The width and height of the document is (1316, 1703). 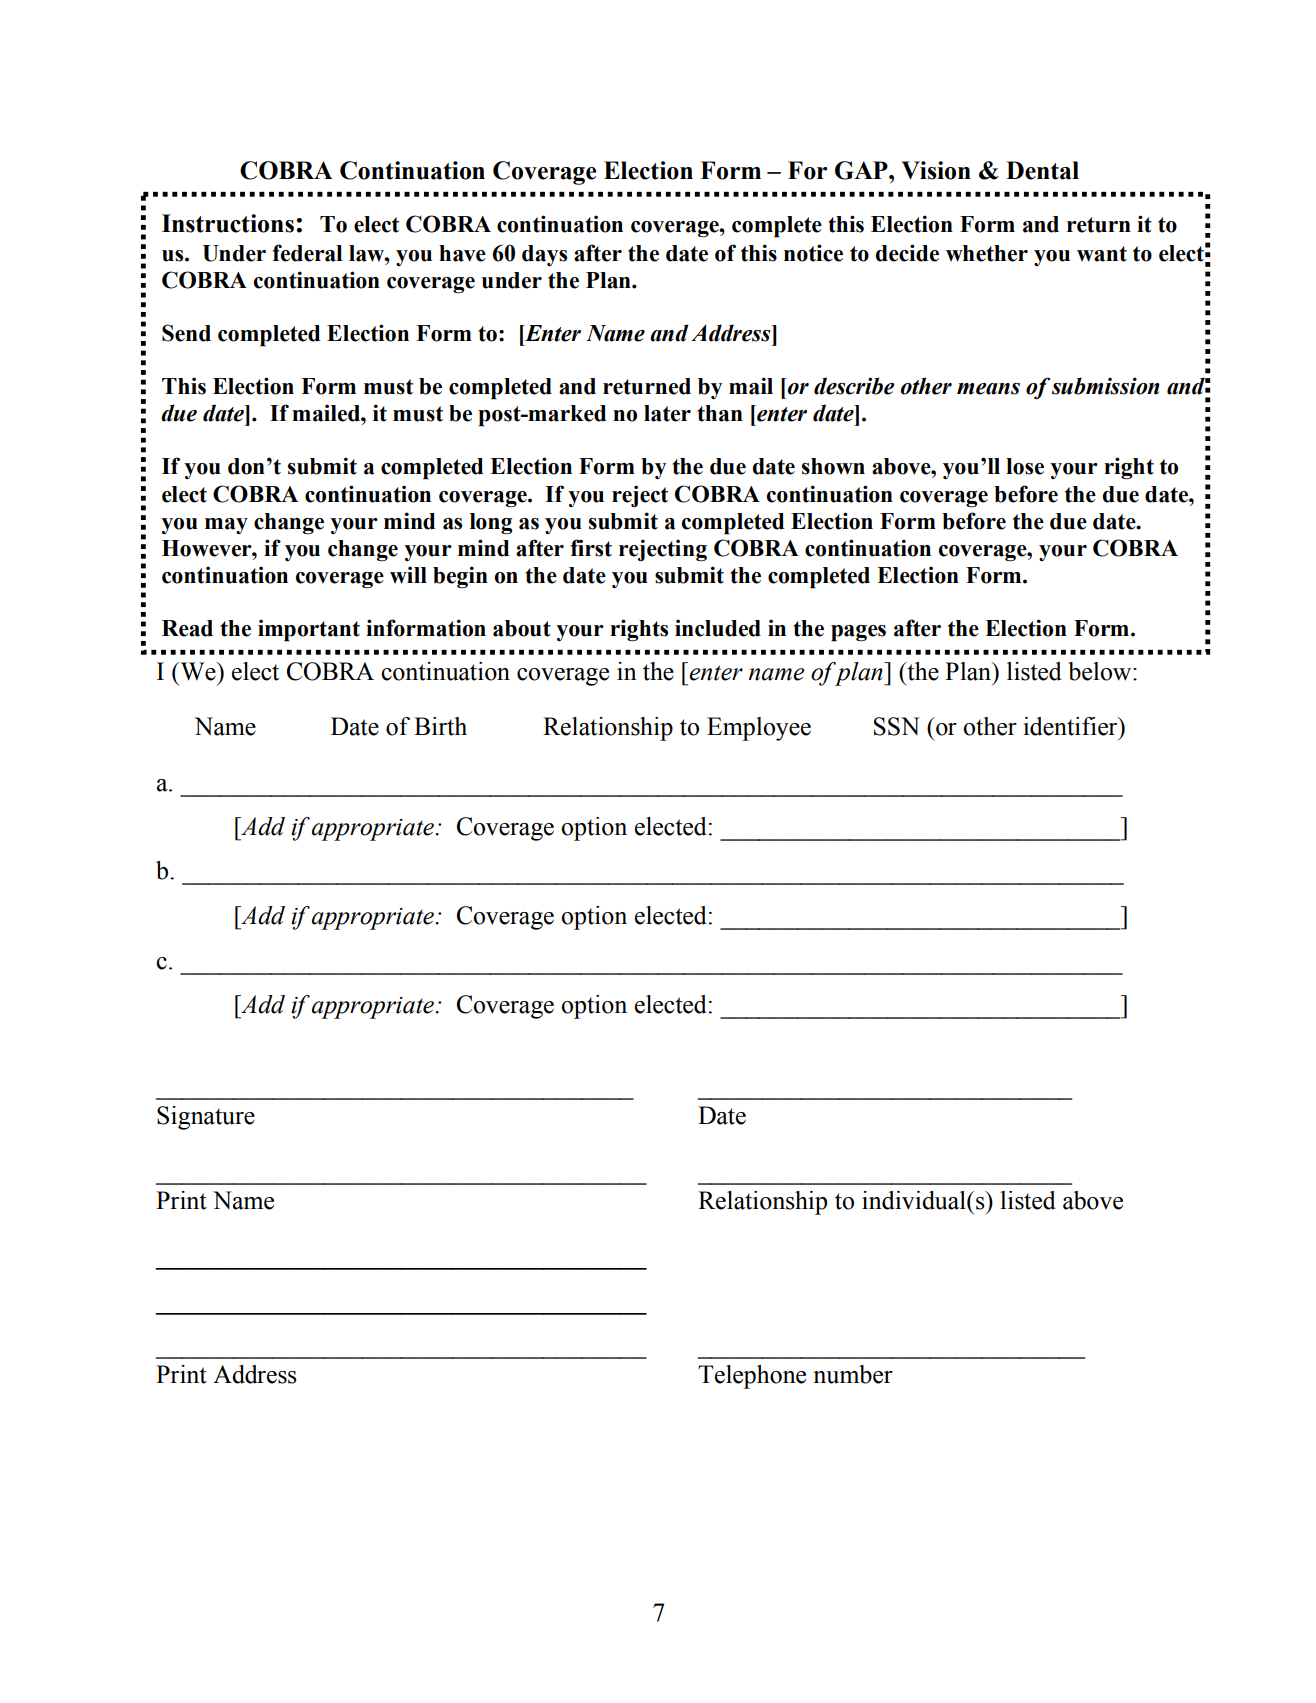 I want to click on identifier, so click(x=1071, y=726).
